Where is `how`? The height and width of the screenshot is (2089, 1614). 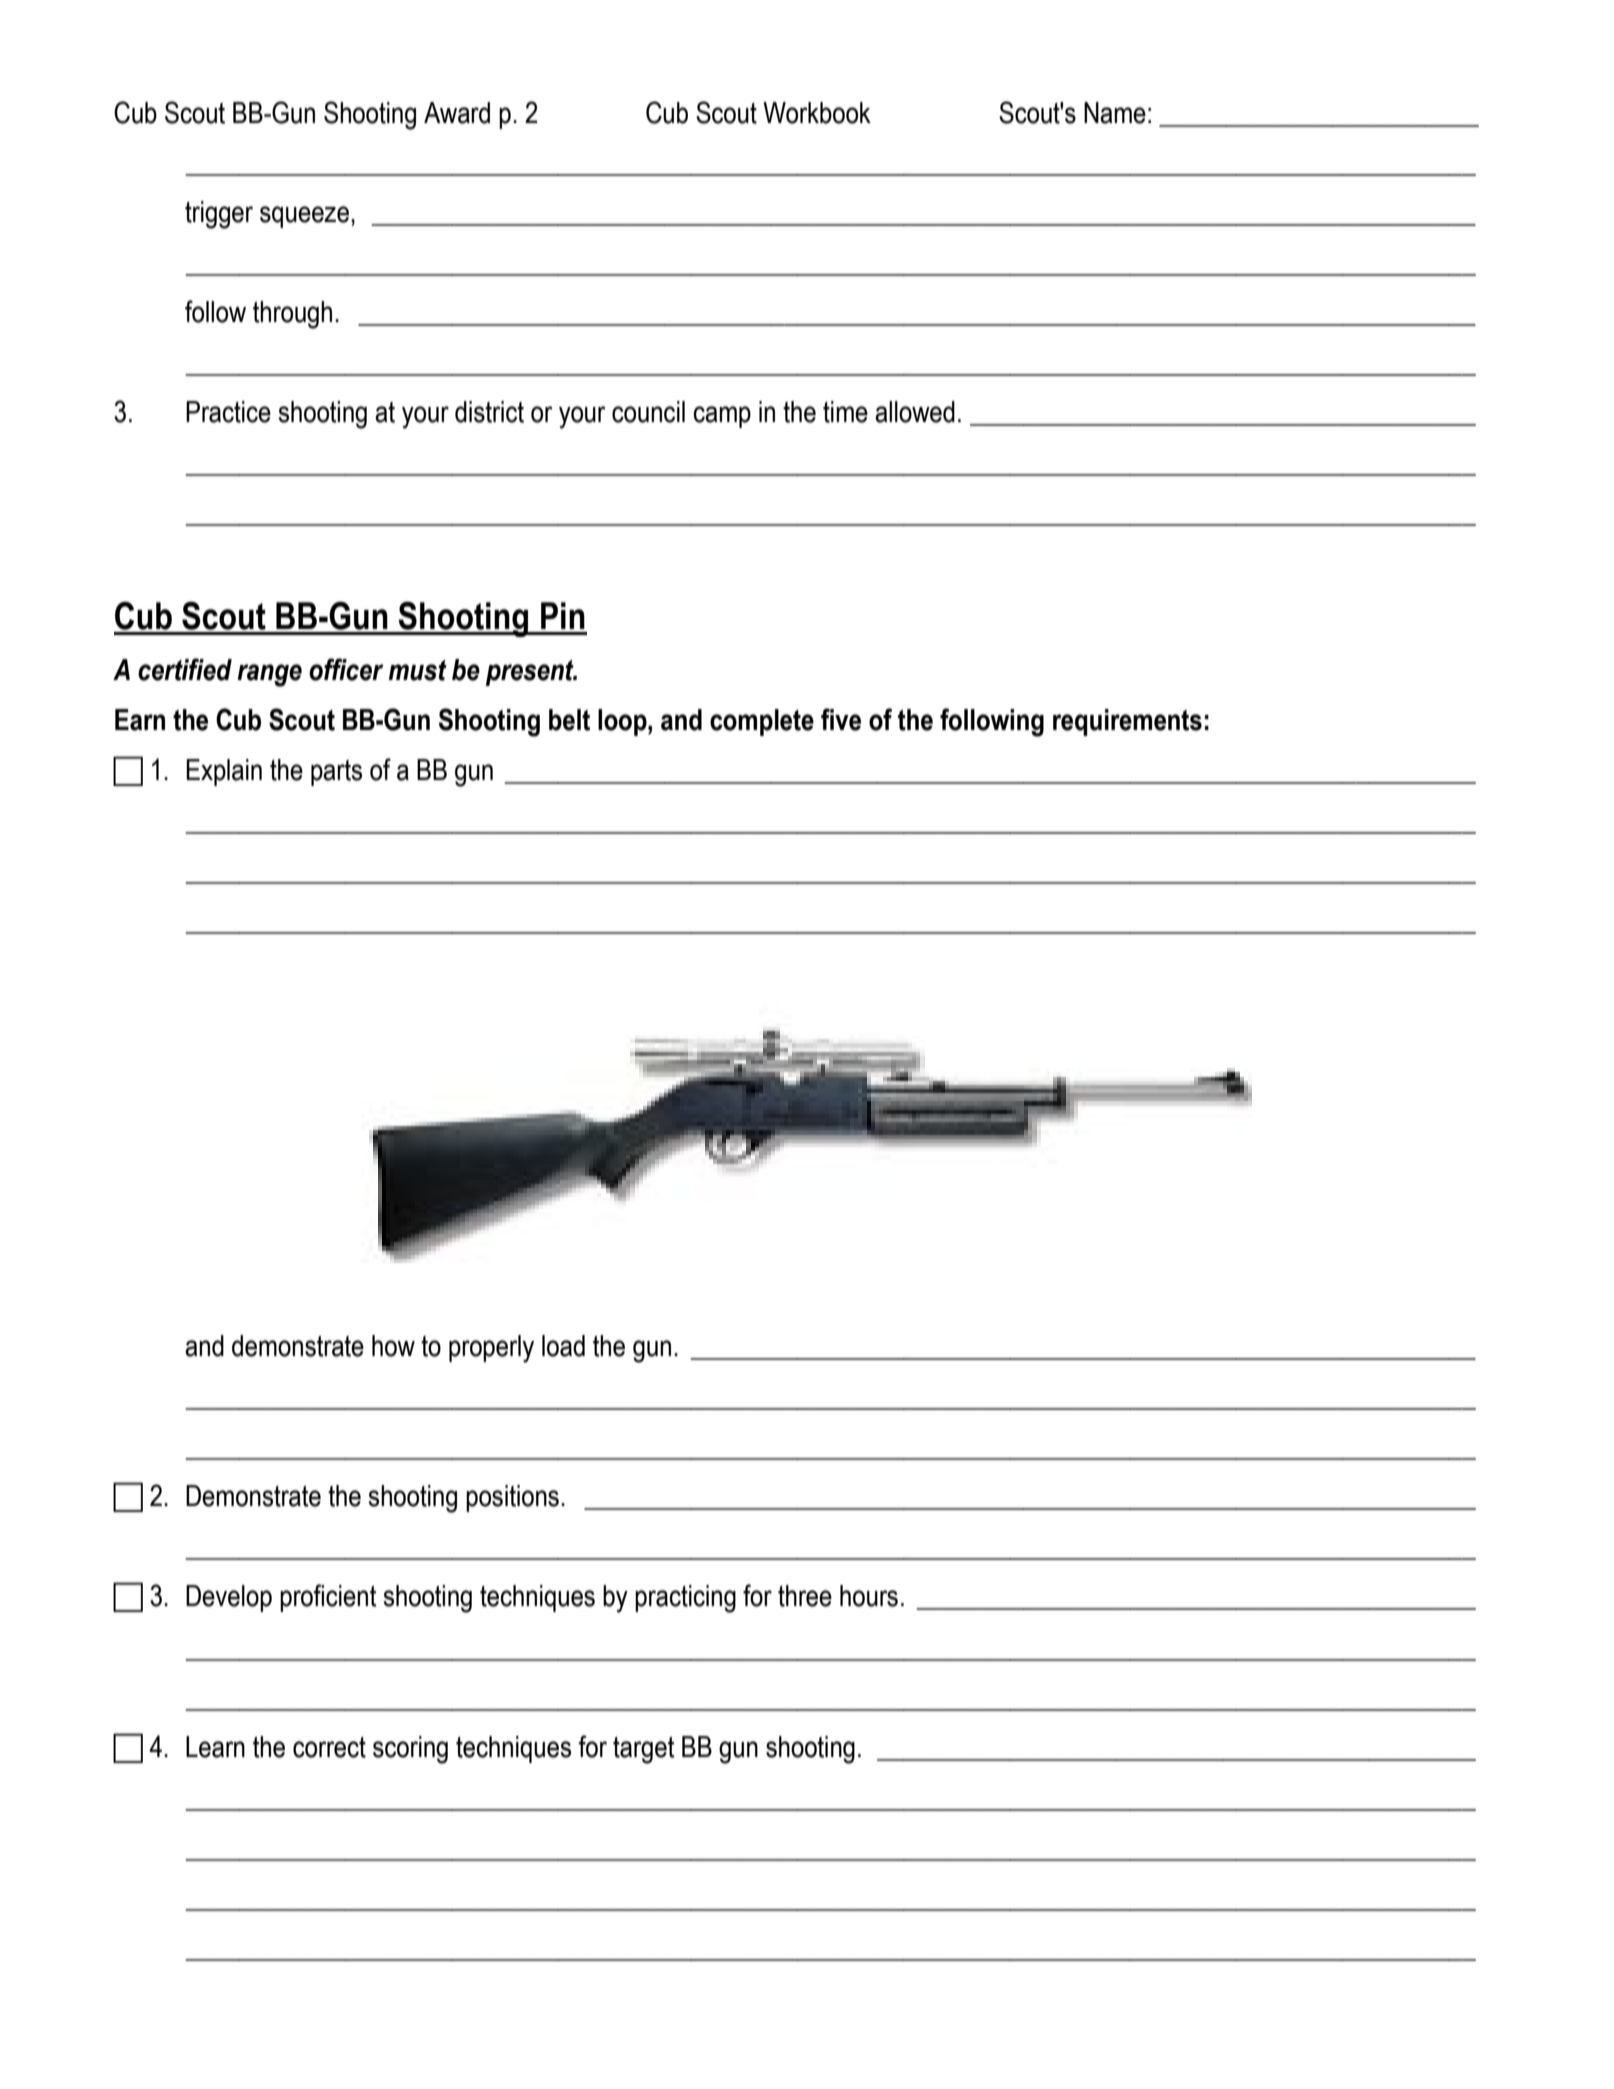
how is located at coordinates (393, 1346).
